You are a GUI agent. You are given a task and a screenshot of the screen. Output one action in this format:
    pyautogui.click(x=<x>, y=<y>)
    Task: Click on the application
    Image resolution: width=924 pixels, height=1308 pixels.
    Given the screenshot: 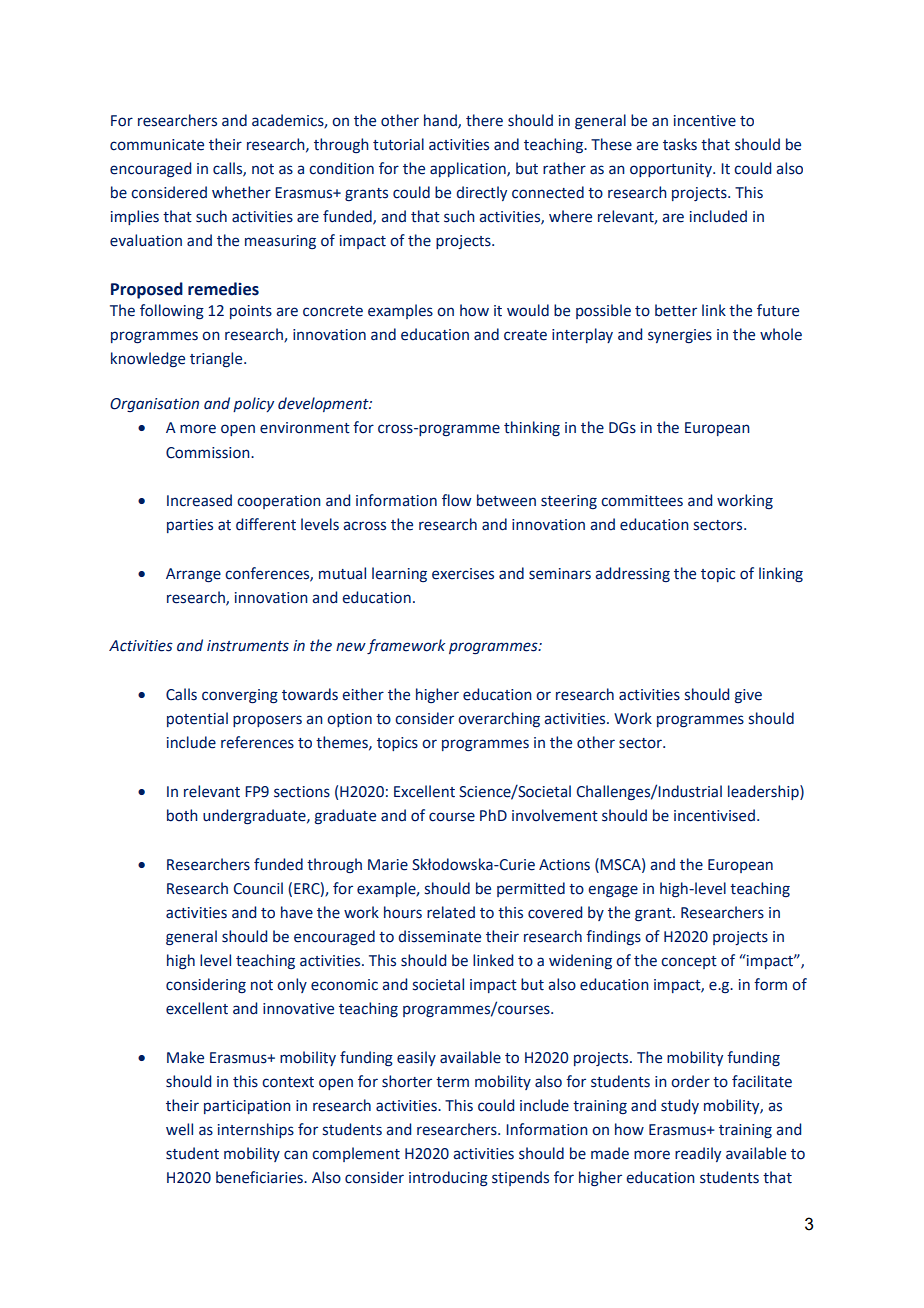 What is the action you would take?
    pyautogui.click(x=469, y=169)
